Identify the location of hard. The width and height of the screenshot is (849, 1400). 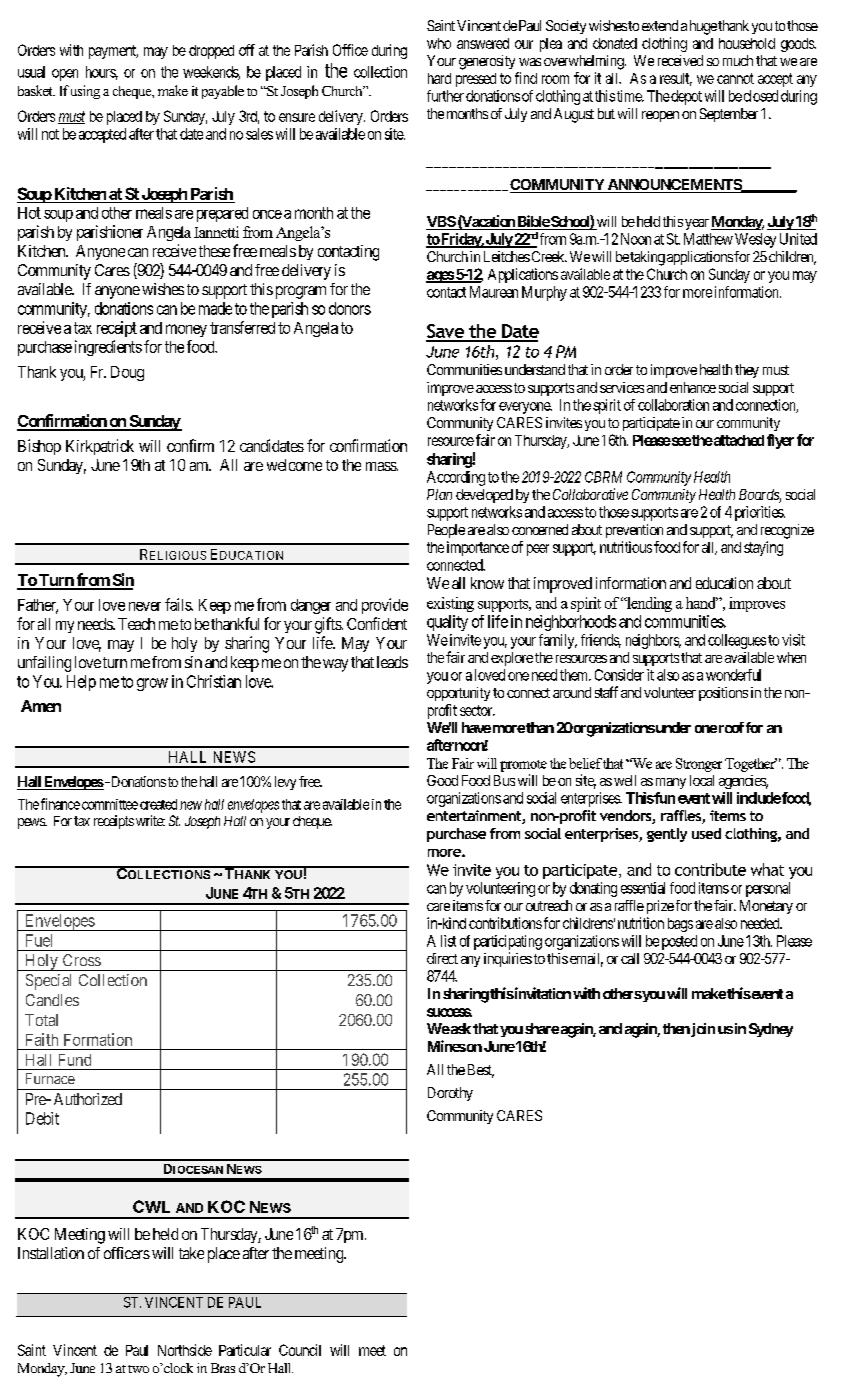
(439, 78).
